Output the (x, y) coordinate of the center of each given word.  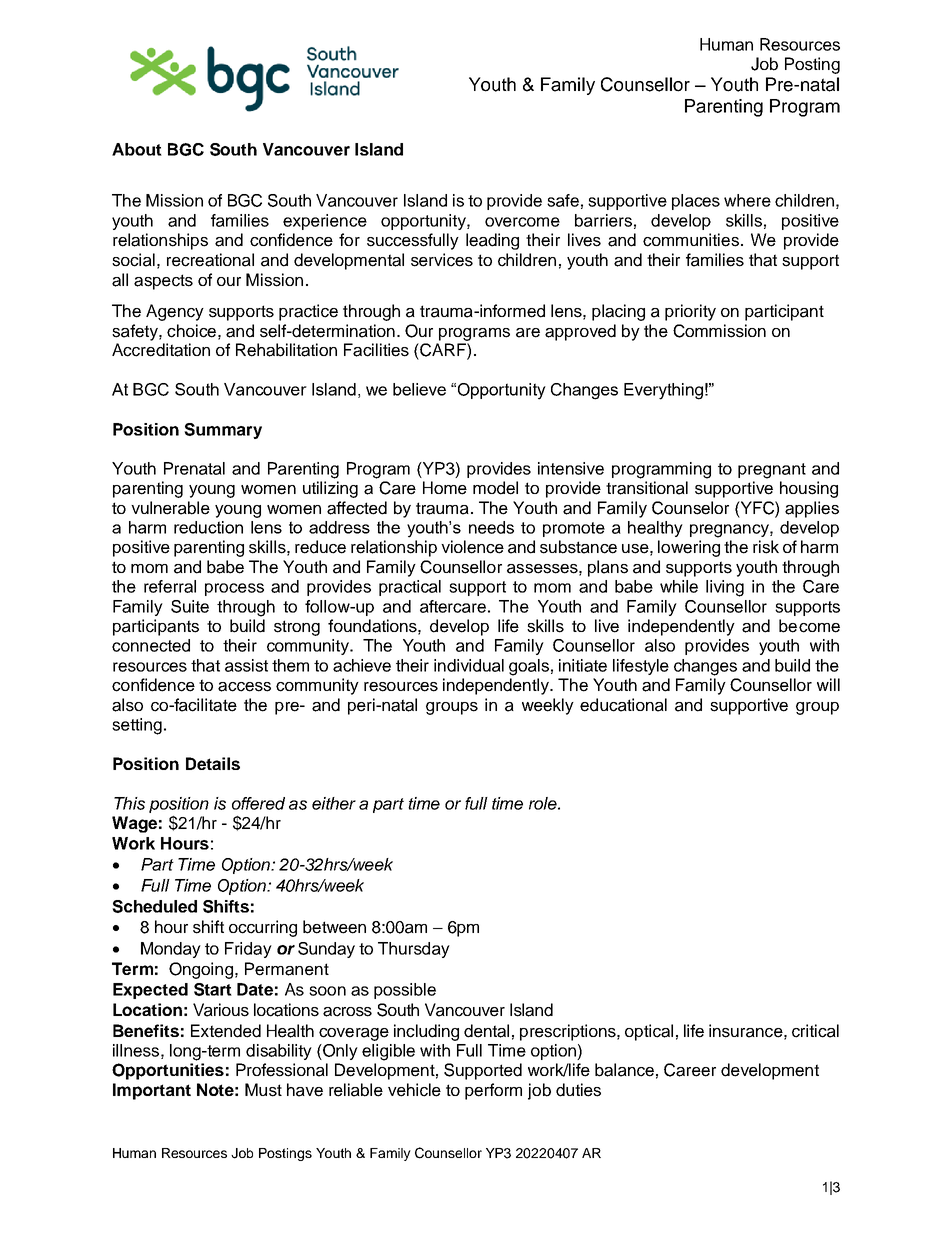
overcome (522, 222)
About (137, 149)
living (725, 588)
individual (469, 665)
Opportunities (168, 1071)
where (747, 200)
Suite (190, 606)
